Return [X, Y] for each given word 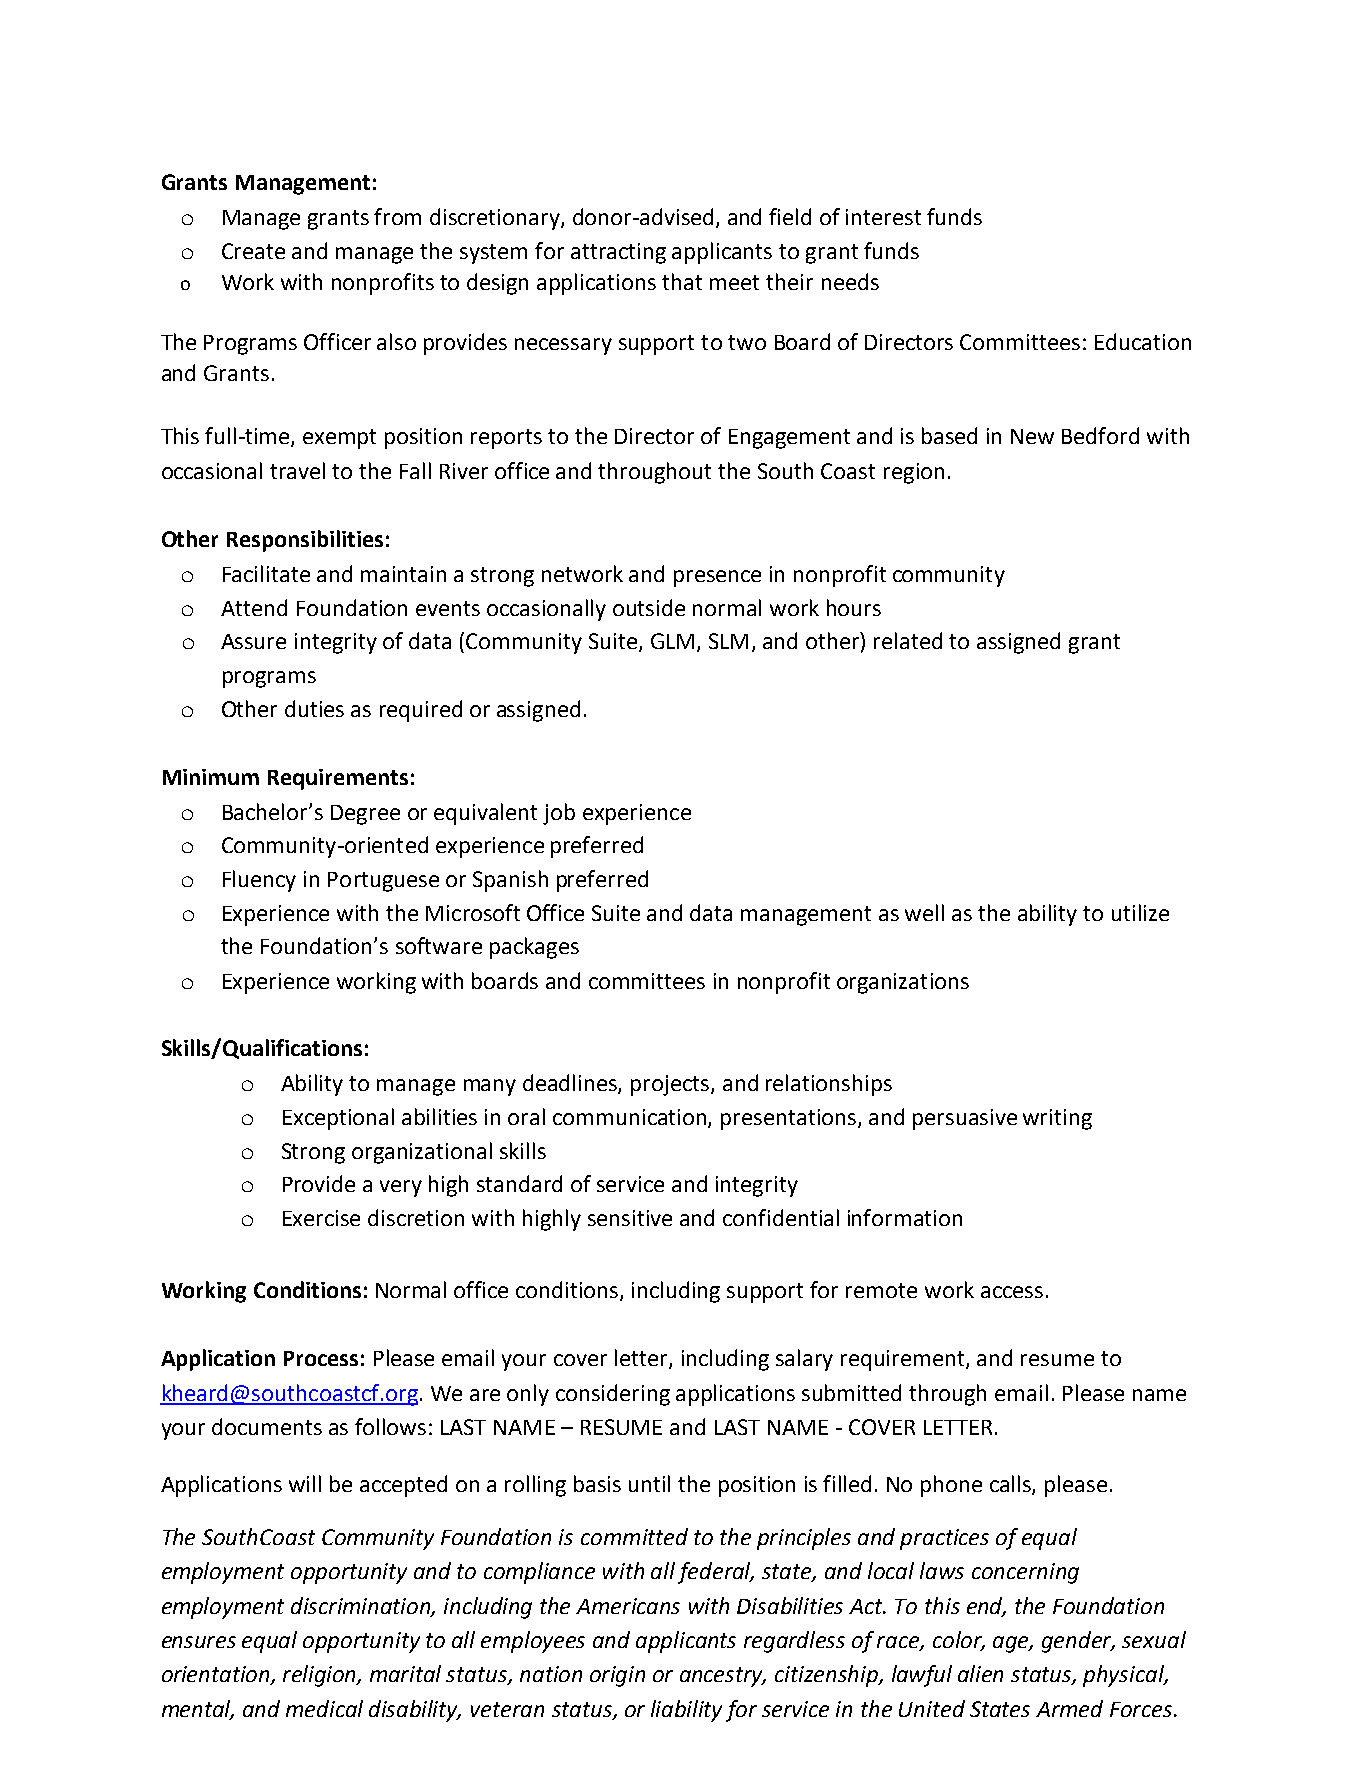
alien [980, 1673]
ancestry [723, 1677]
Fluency [259, 881]
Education [1143, 341]
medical [324, 1708]
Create [253, 251]
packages [534, 948]
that [682, 281]
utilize [1140, 912]
